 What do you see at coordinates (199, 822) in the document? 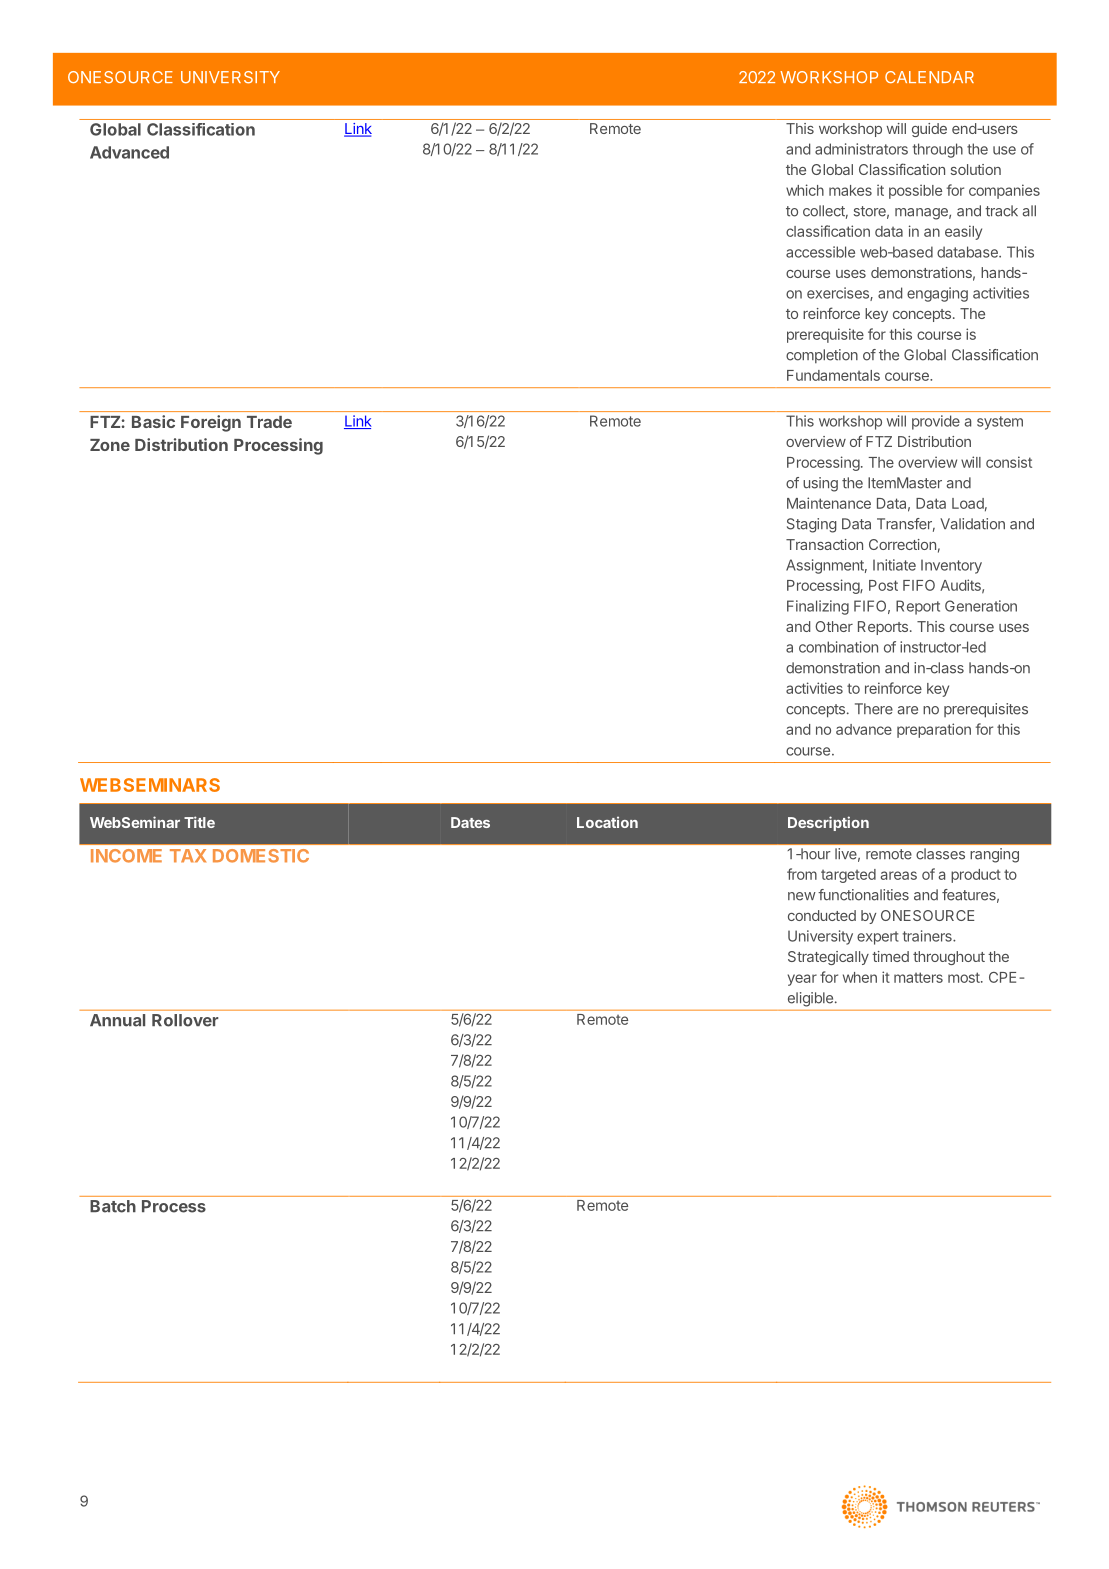
I see `Title` at bounding box center [199, 822].
